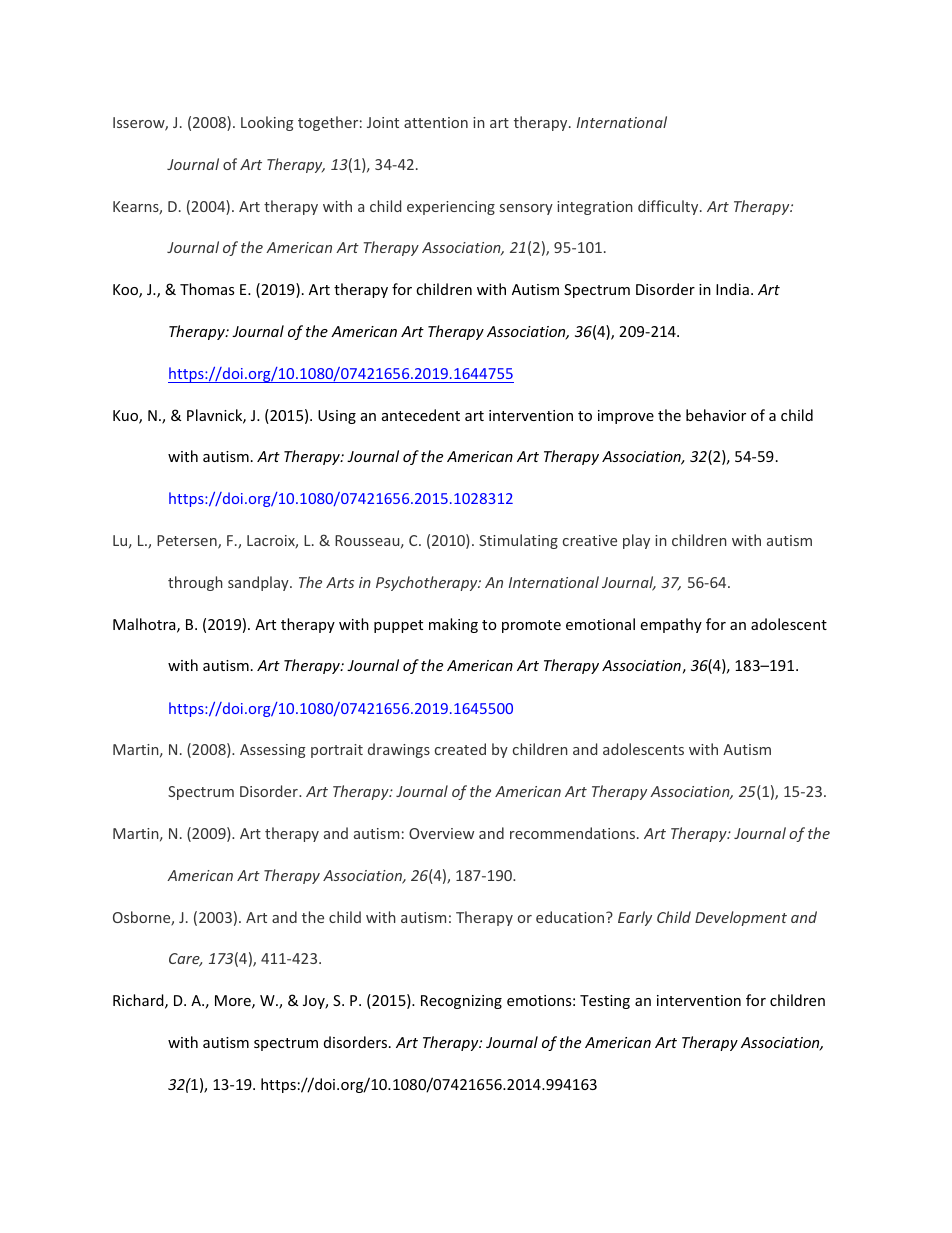 This screenshot has width=952, height=1233. What do you see at coordinates (671, 625) in the screenshot?
I see `empathy` at bounding box center [671, 625].
